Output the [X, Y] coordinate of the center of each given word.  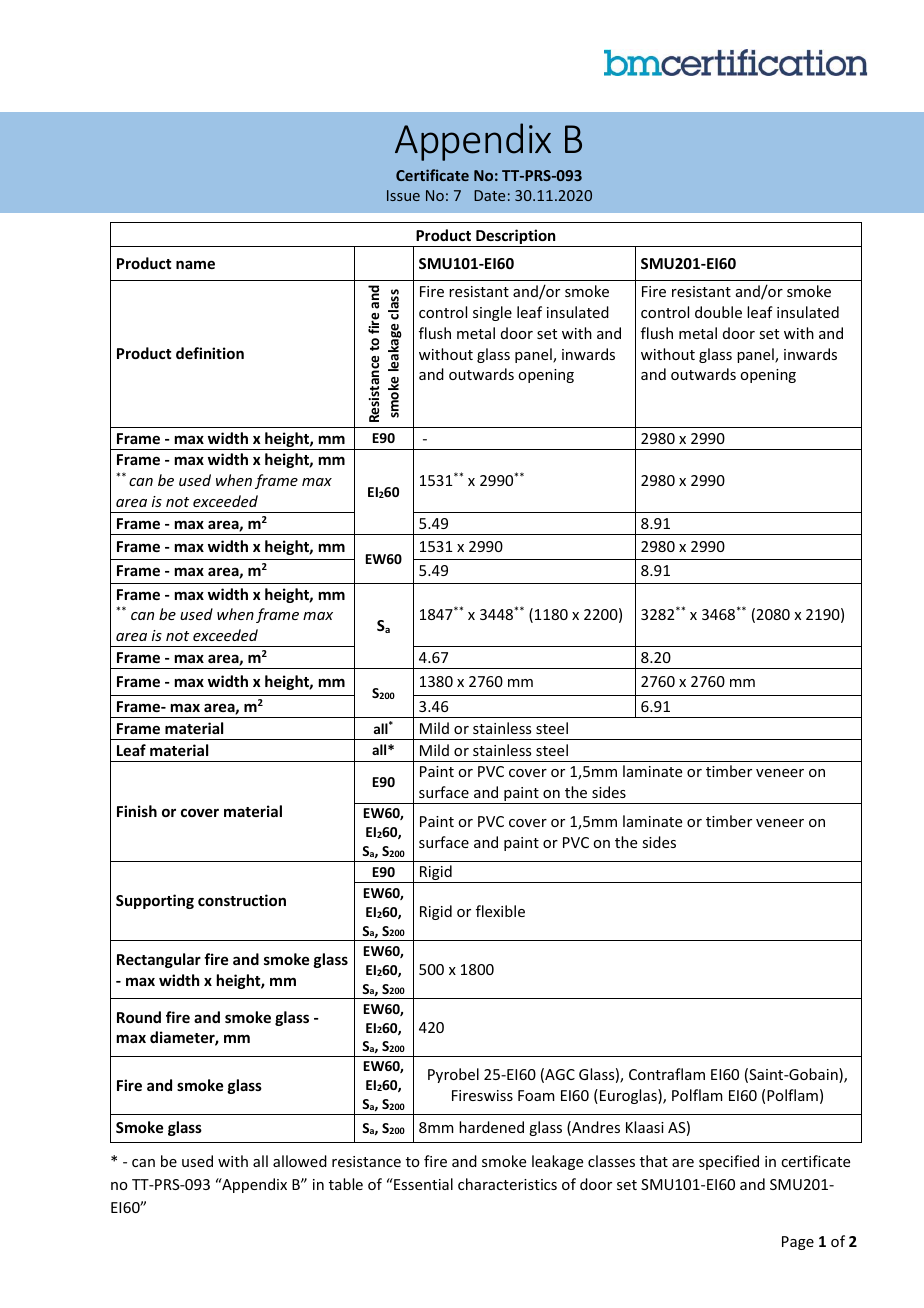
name [195, 264]
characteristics [507, 1184]
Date [489, 195]
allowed [300, 1161]
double [718, 312]
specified [729, 1162]
